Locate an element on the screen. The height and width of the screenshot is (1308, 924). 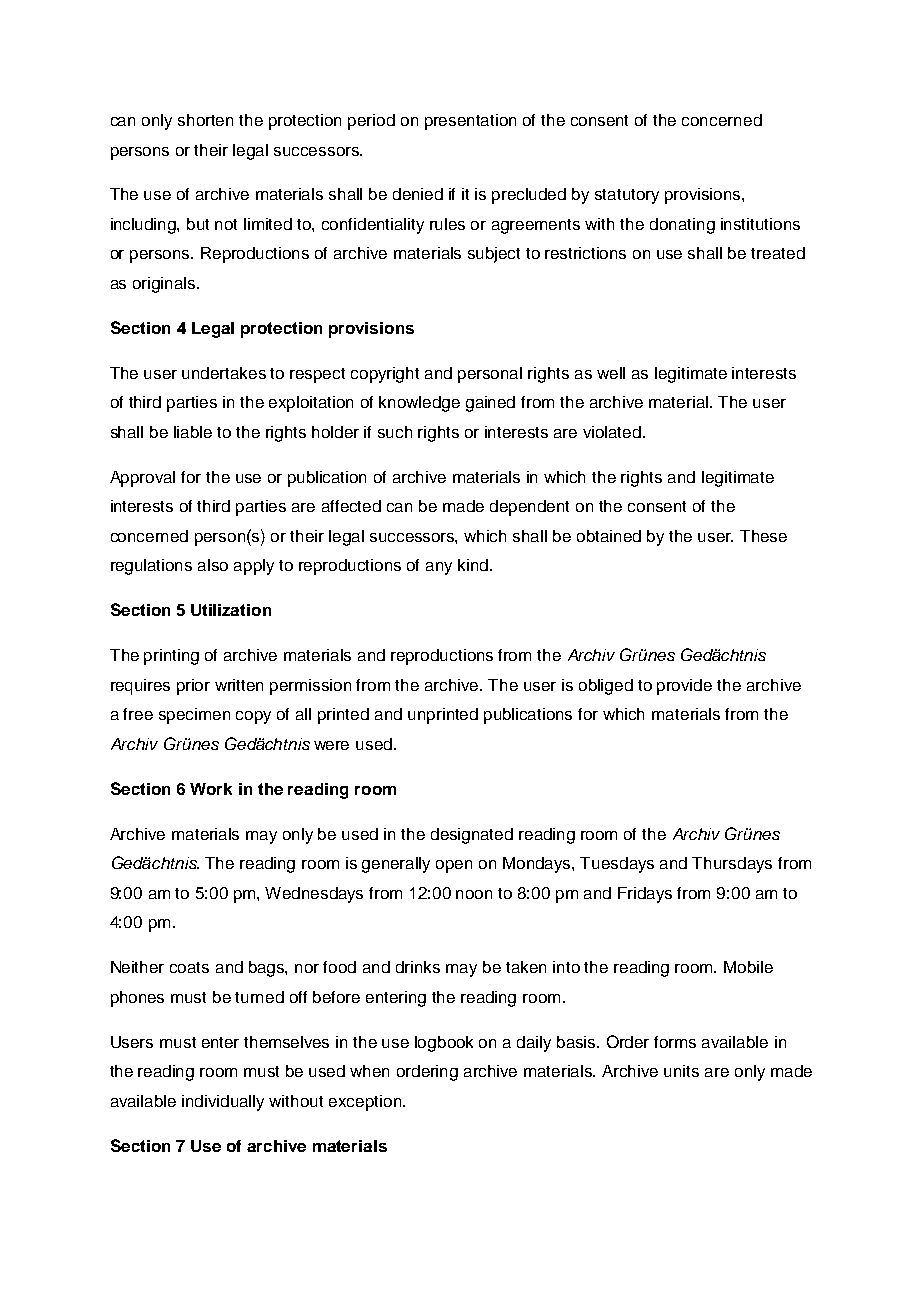
shorten is located at coordinates (205, 120).
